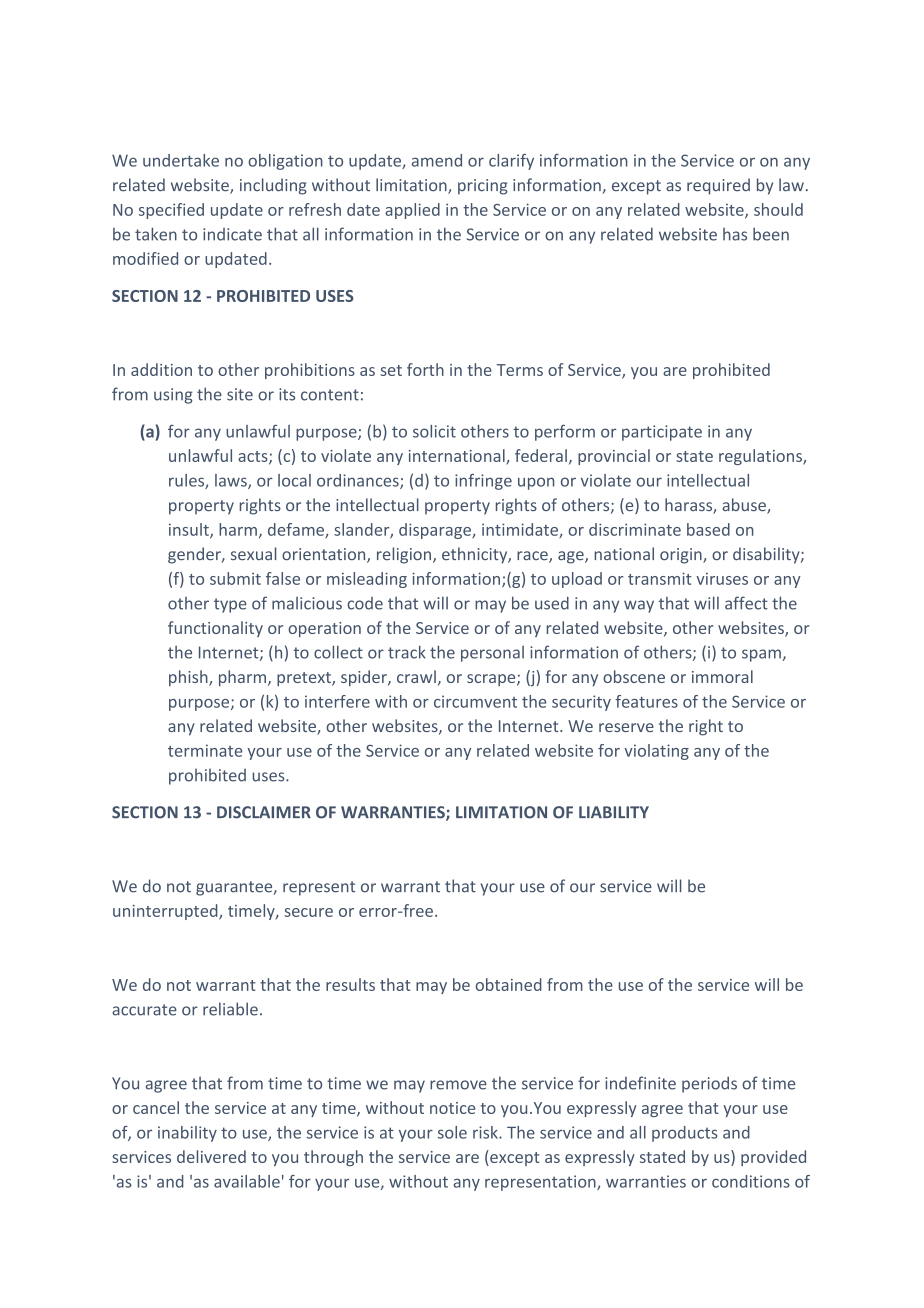  Describe the element at coordinates (273, 186) in the screenshot. I see `including` at that location.
